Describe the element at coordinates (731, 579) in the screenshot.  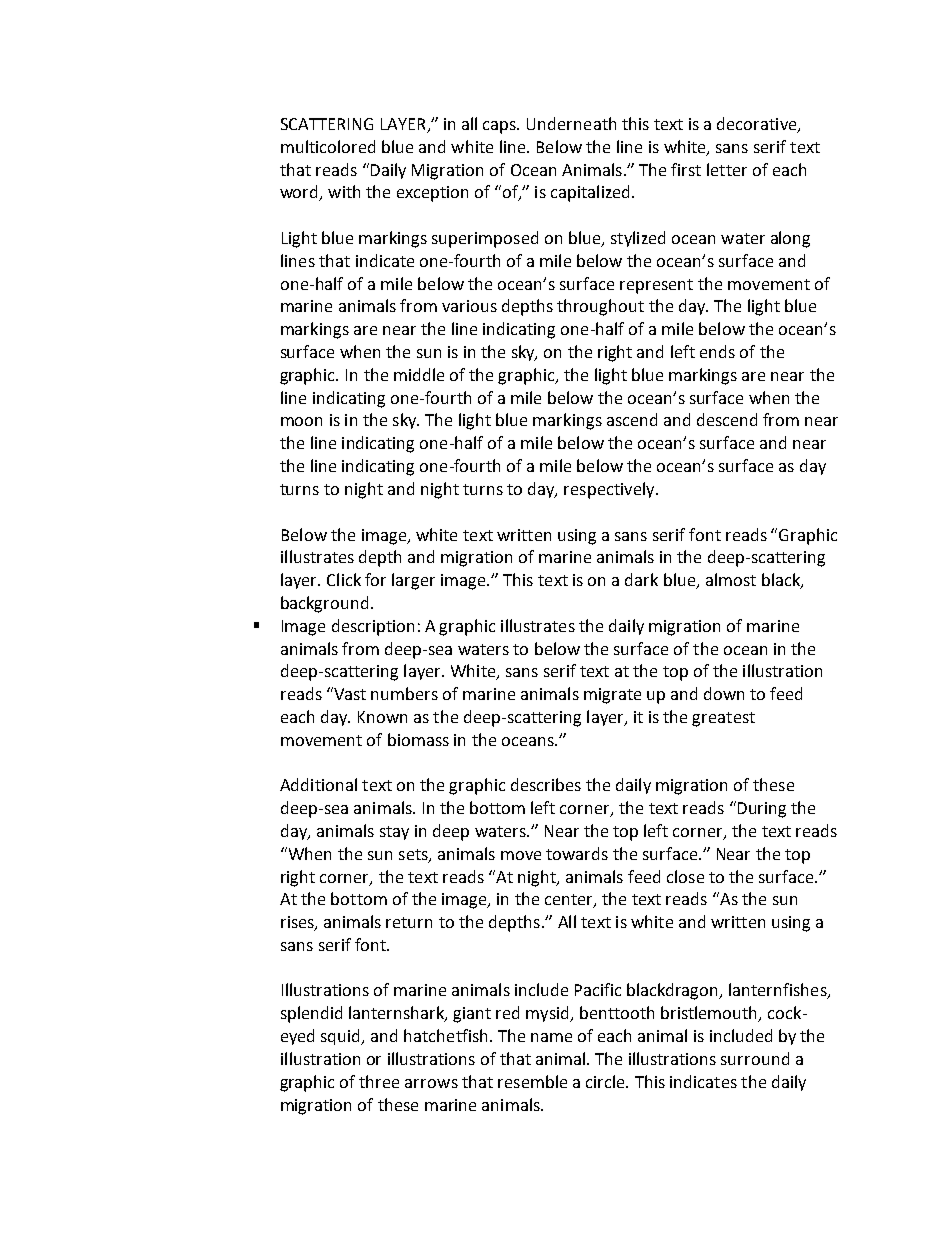
I see `almost` at that location.
